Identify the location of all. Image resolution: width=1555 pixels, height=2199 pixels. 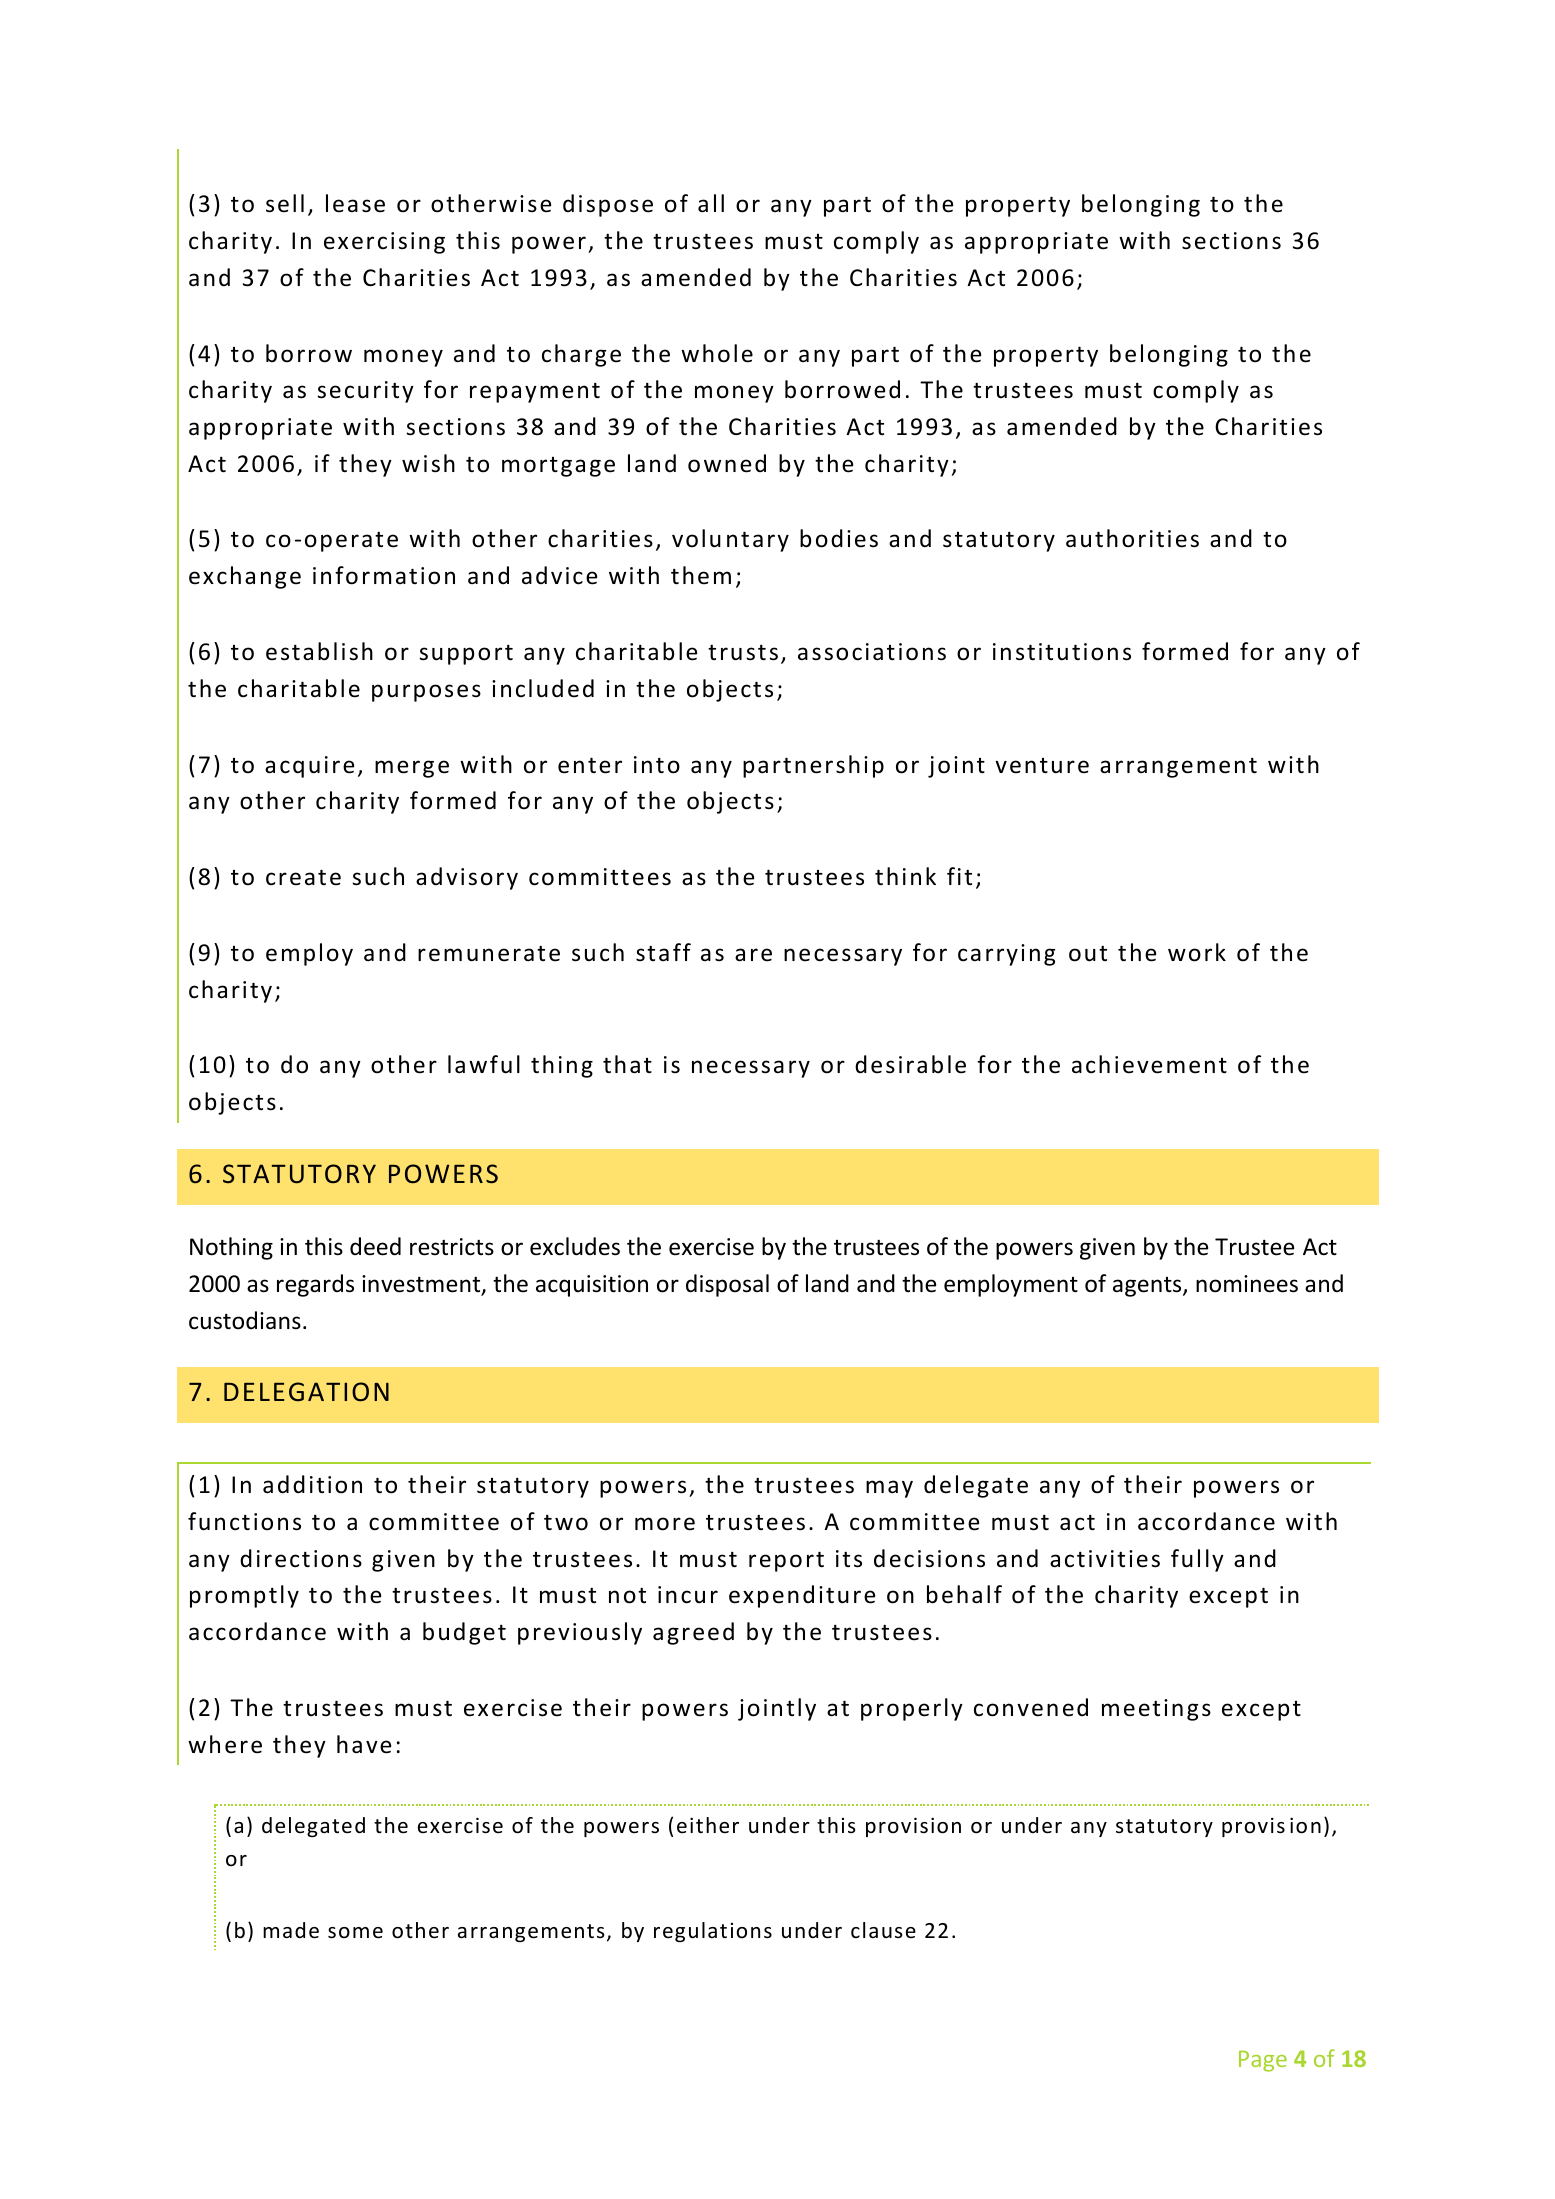
(711, 203).
